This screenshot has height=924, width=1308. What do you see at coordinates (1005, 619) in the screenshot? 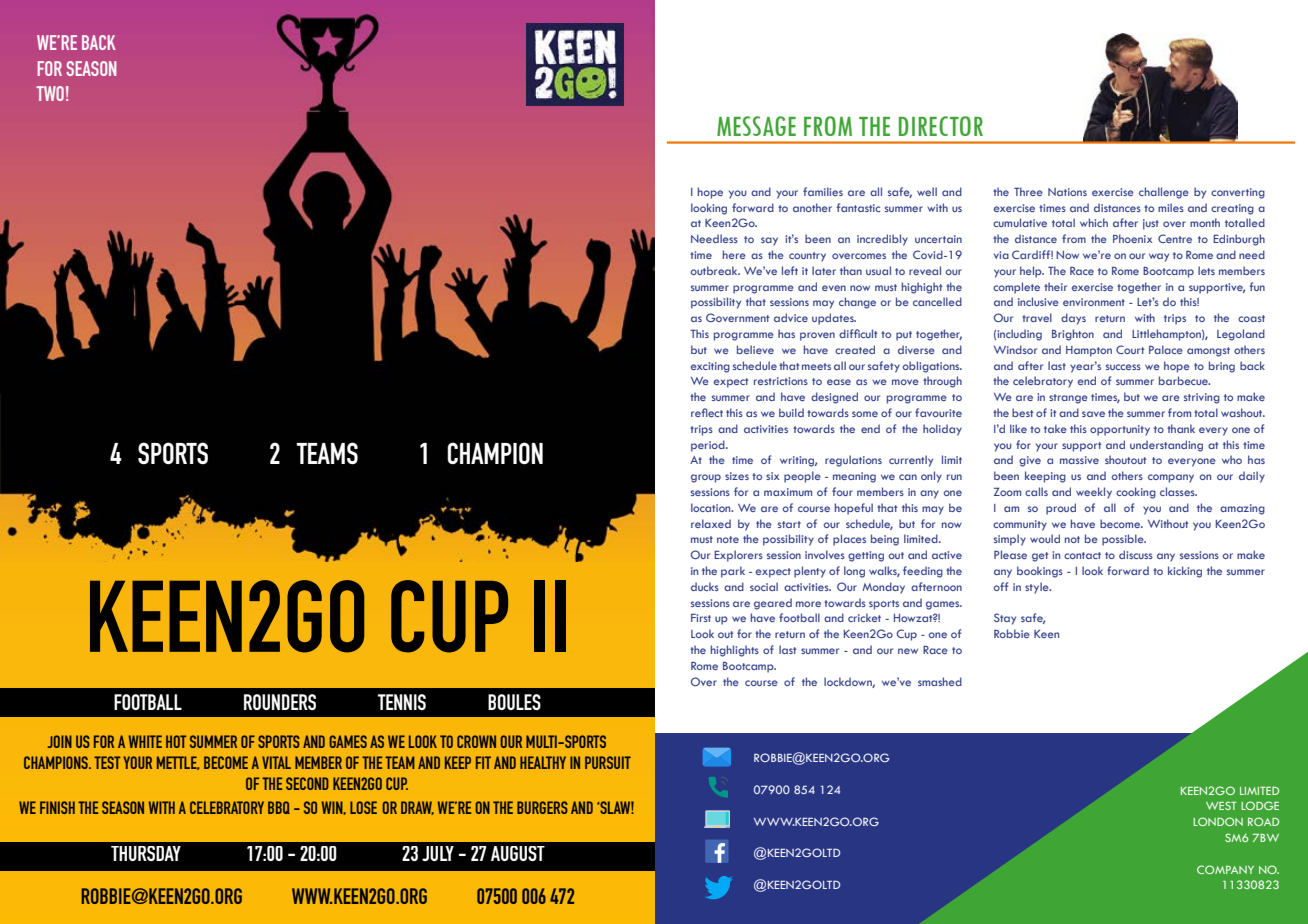
I see `Stay` at bounding box center [1005, 619].
